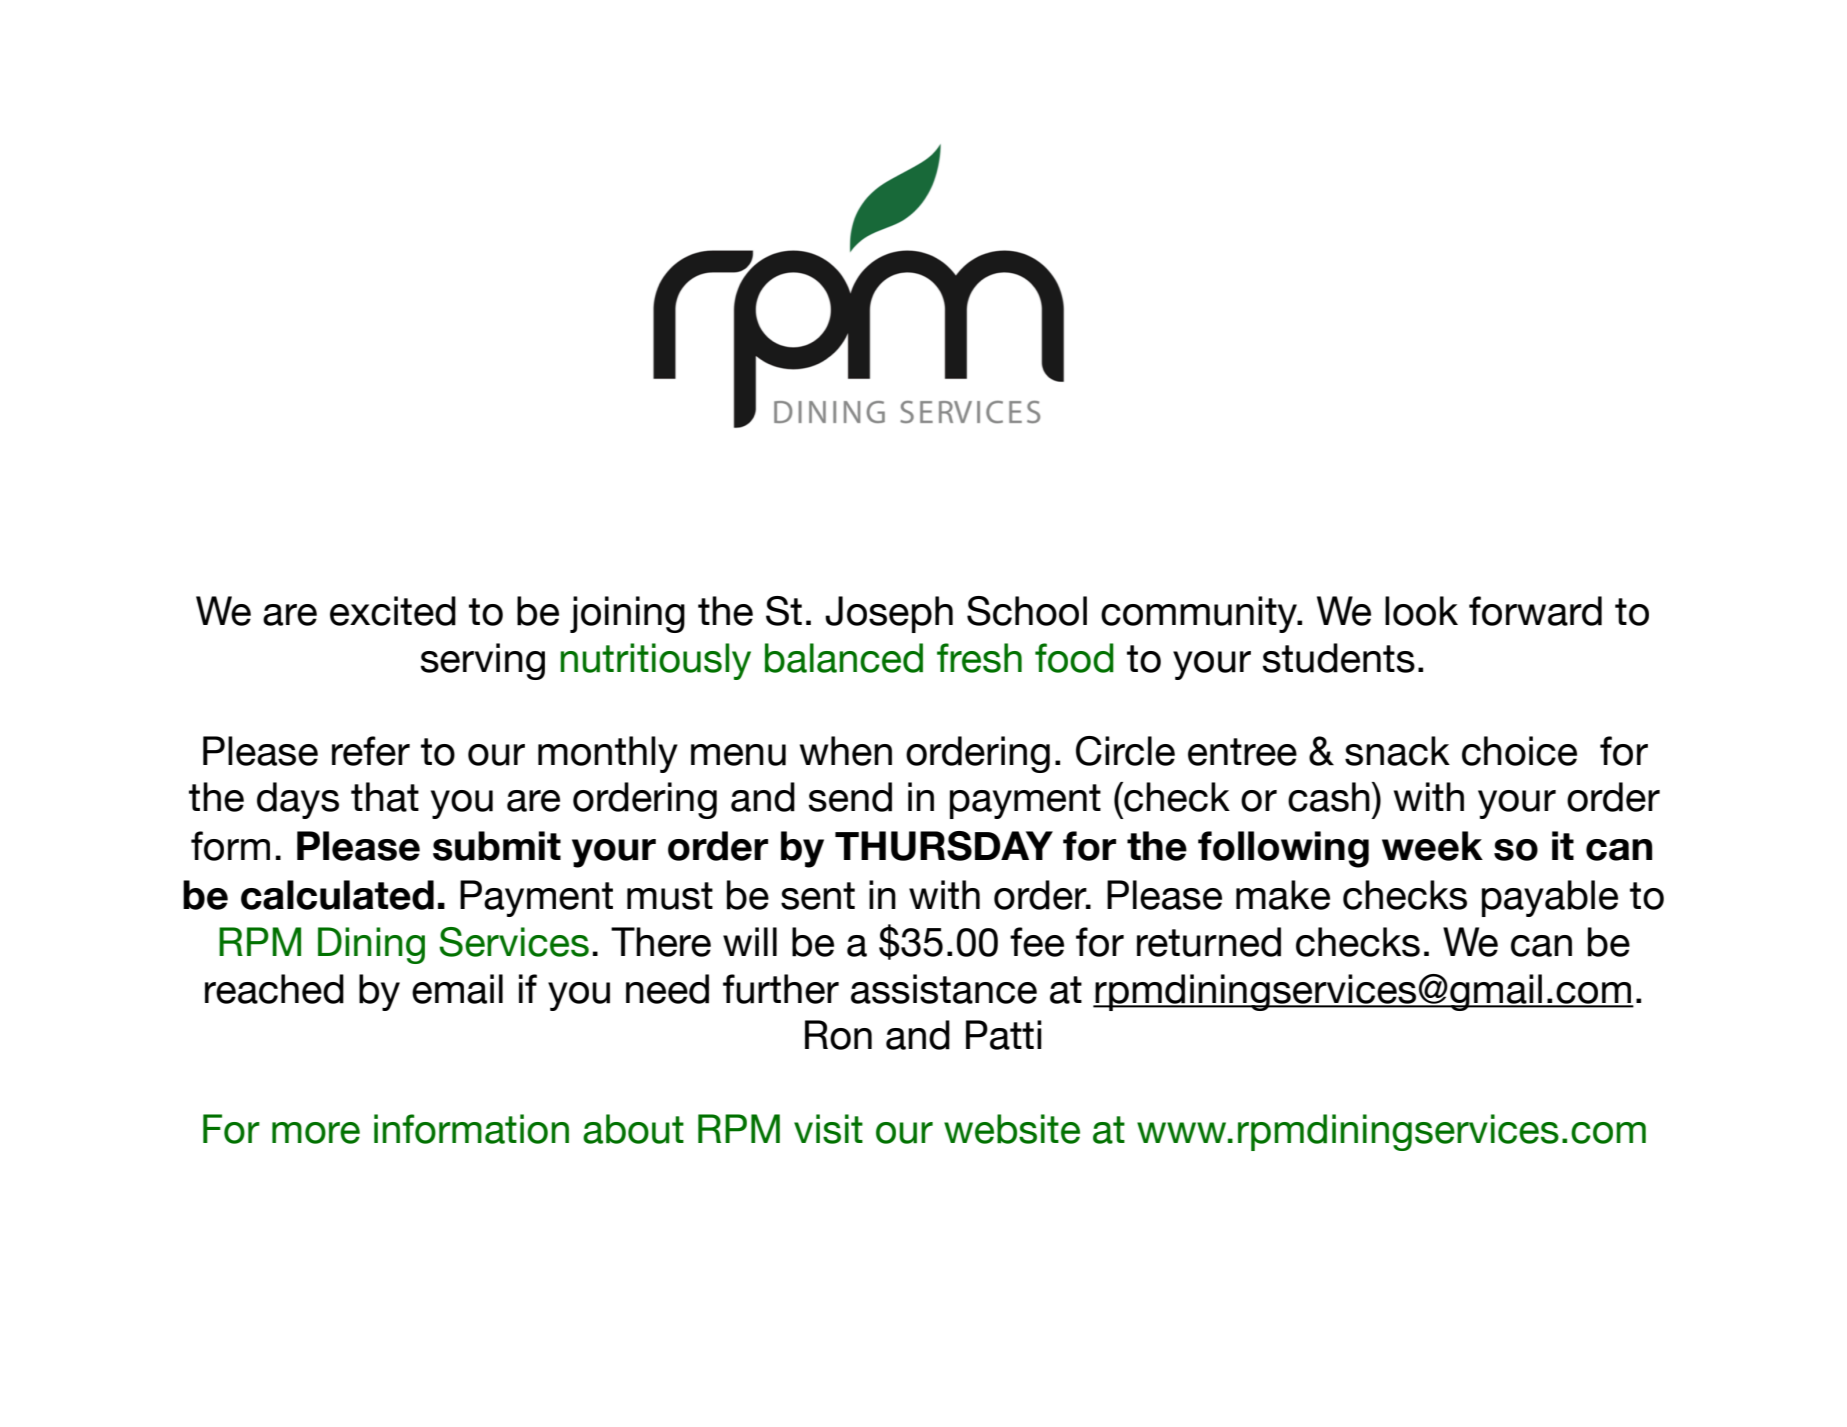 The width and height of the page is (1847, 1427). Describe the element at coordinates (316, 1133) in the page. I see `more` at that location.
